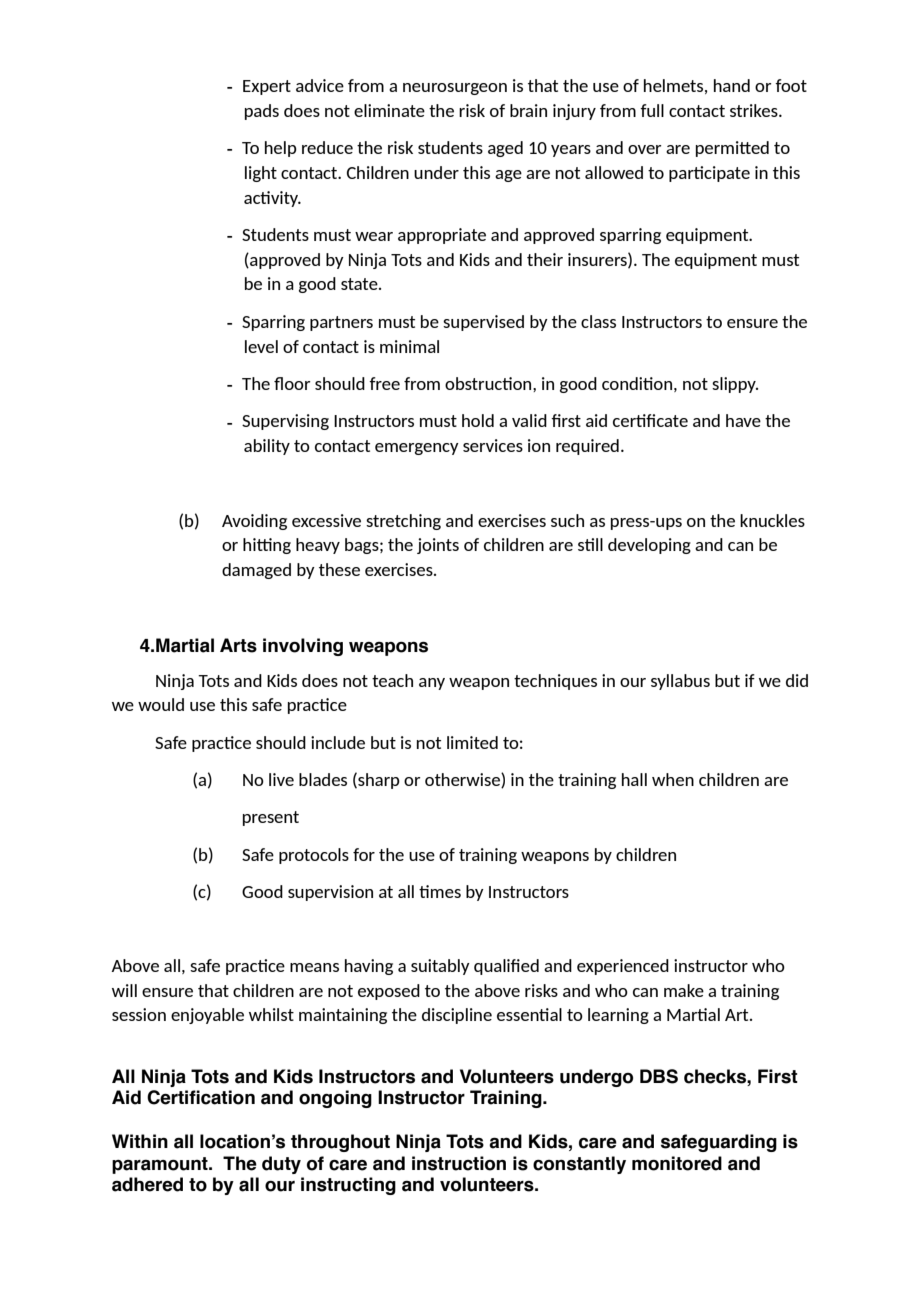 This document has width=924, height=1308. I want to click on neurosurgeon, so click(455, 89).
